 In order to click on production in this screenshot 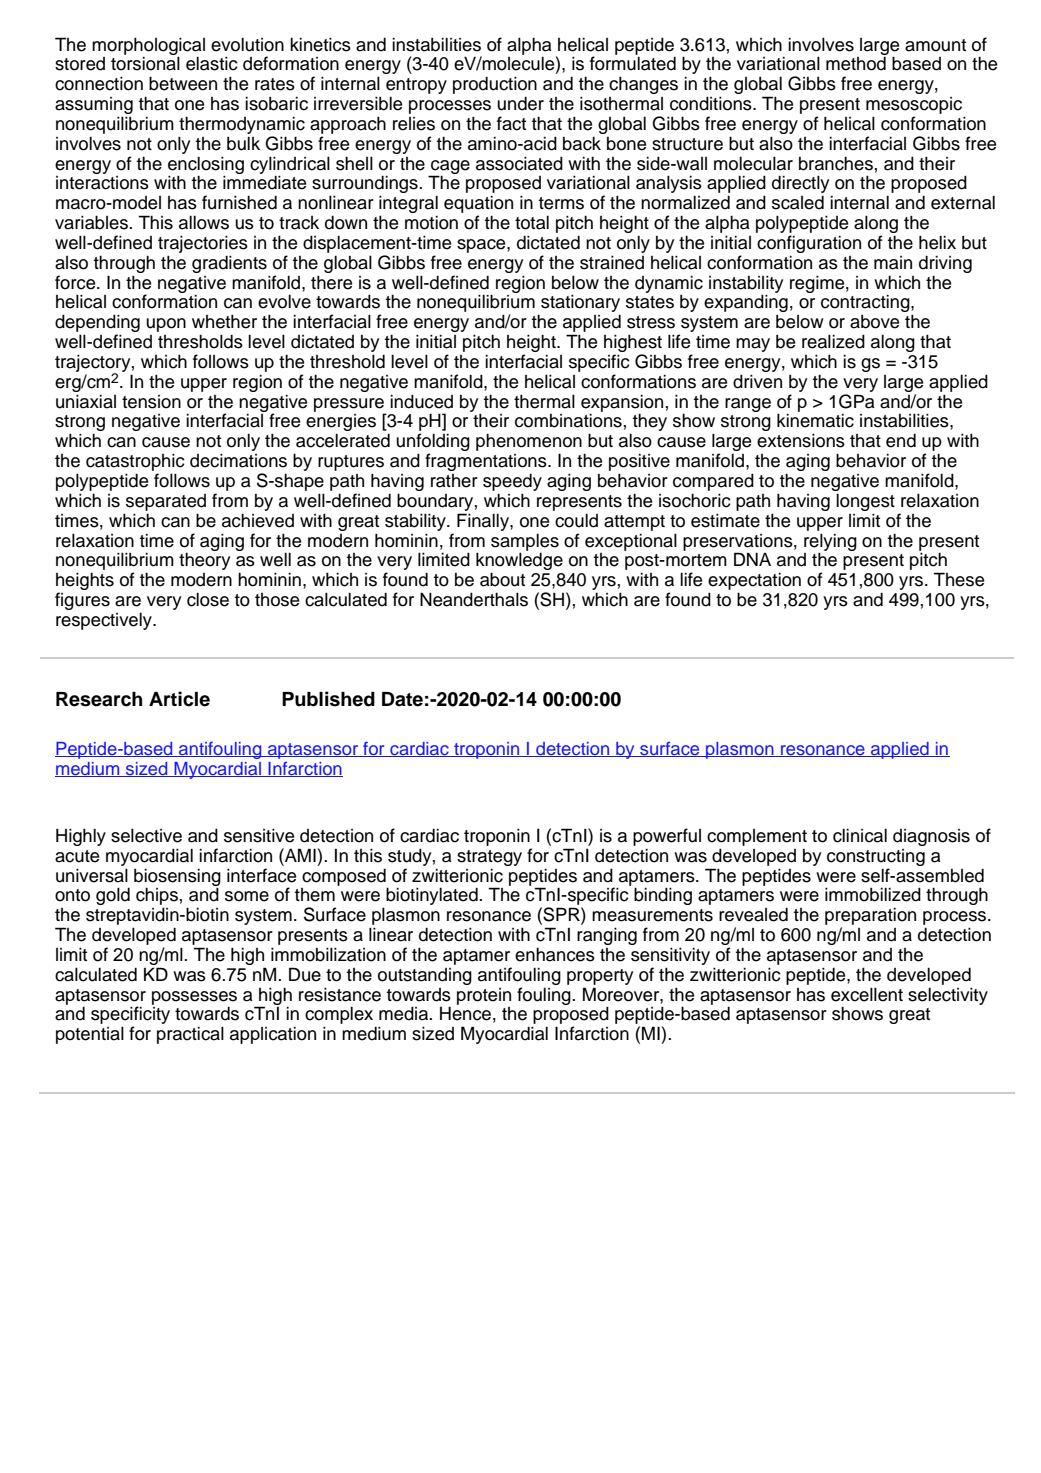, I will do `click(495, 85)`.
